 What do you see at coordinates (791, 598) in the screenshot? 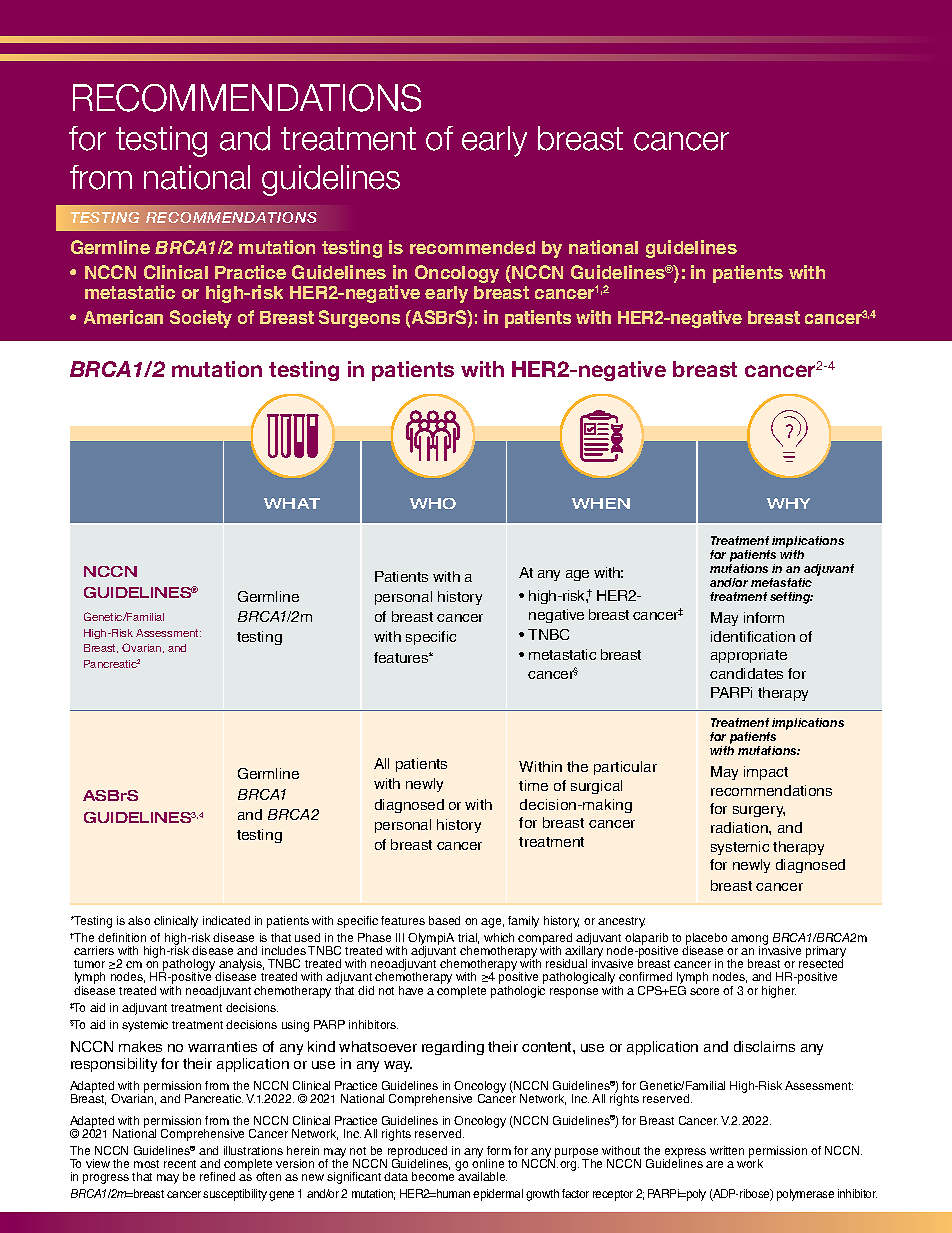
I see `setting` at bounding box center [791, 598].
